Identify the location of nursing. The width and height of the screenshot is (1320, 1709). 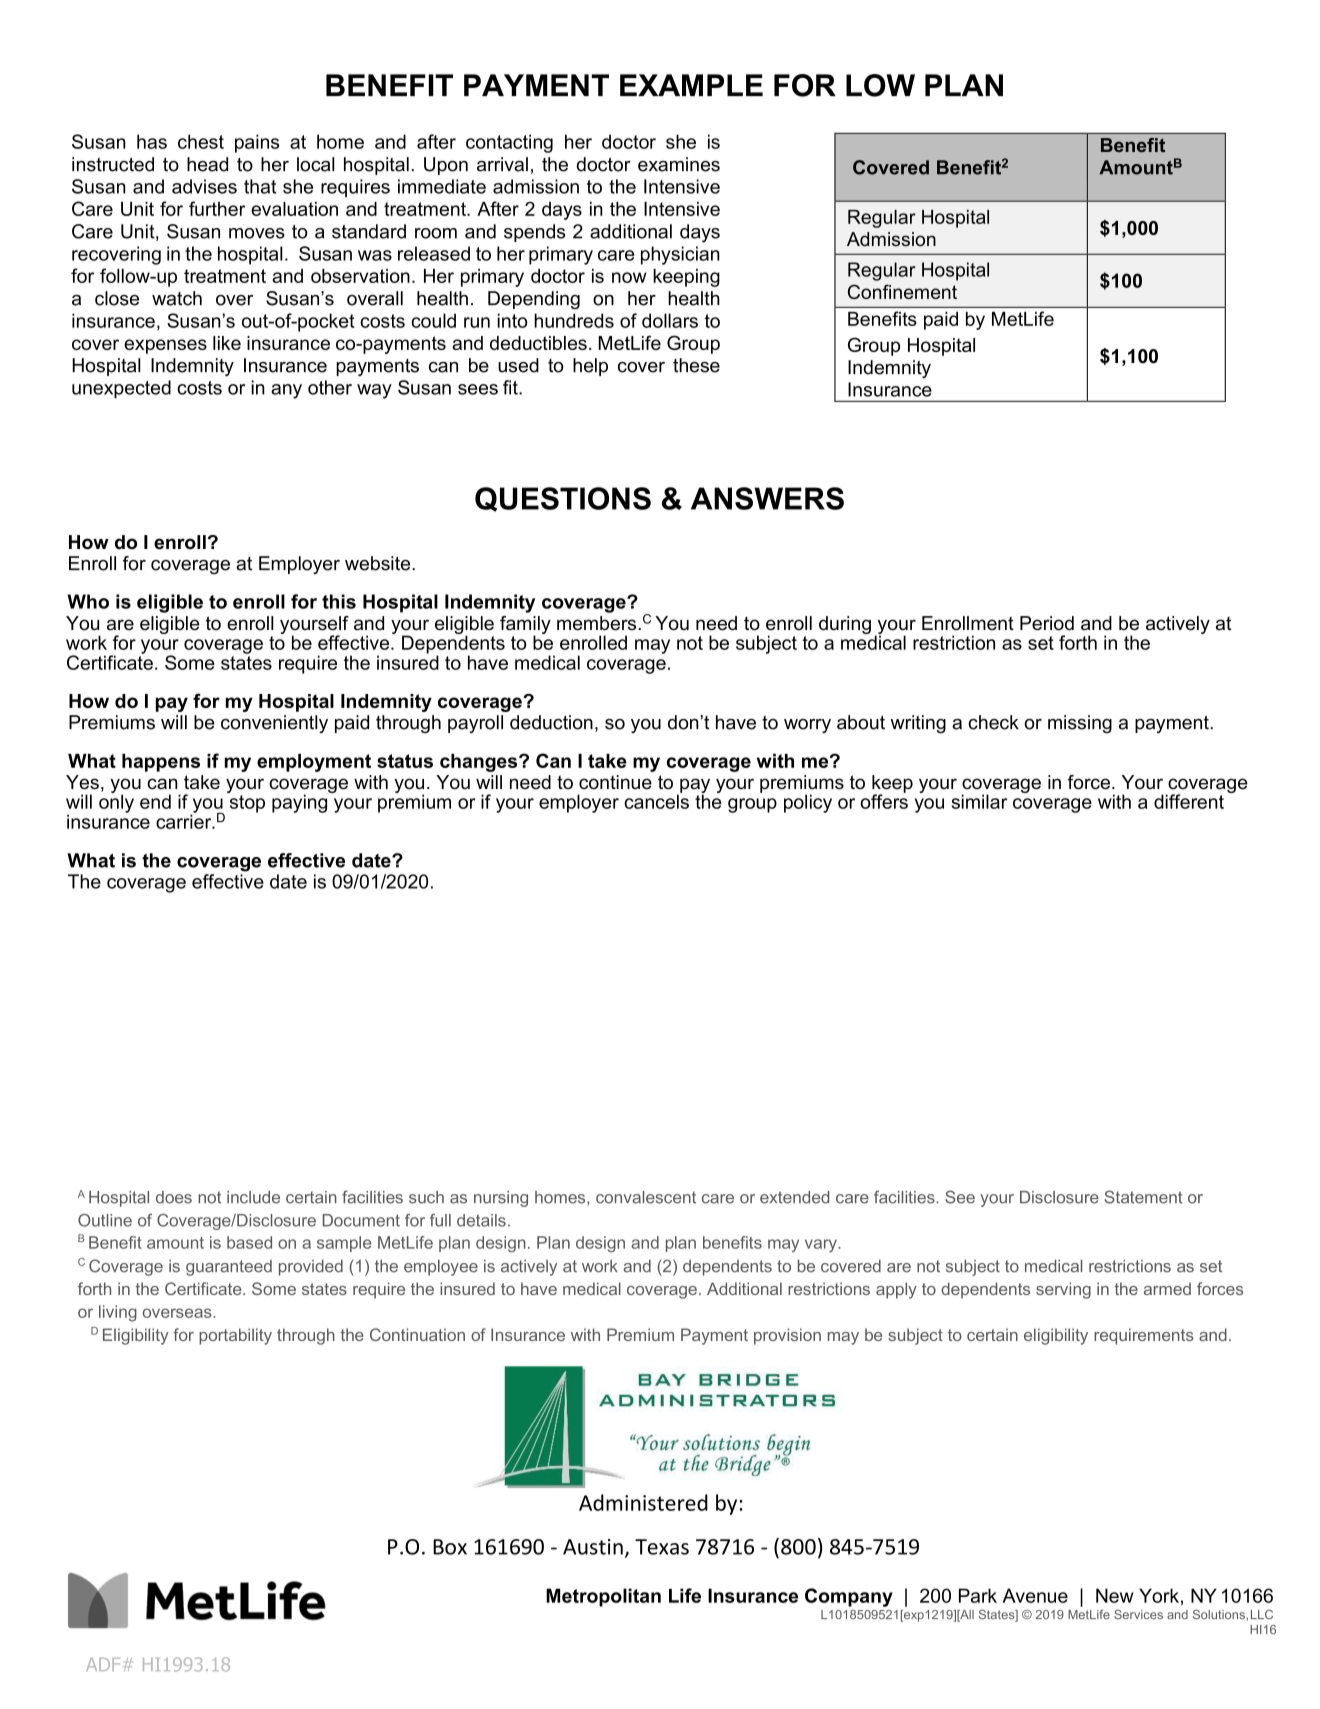
(501, 1199).
